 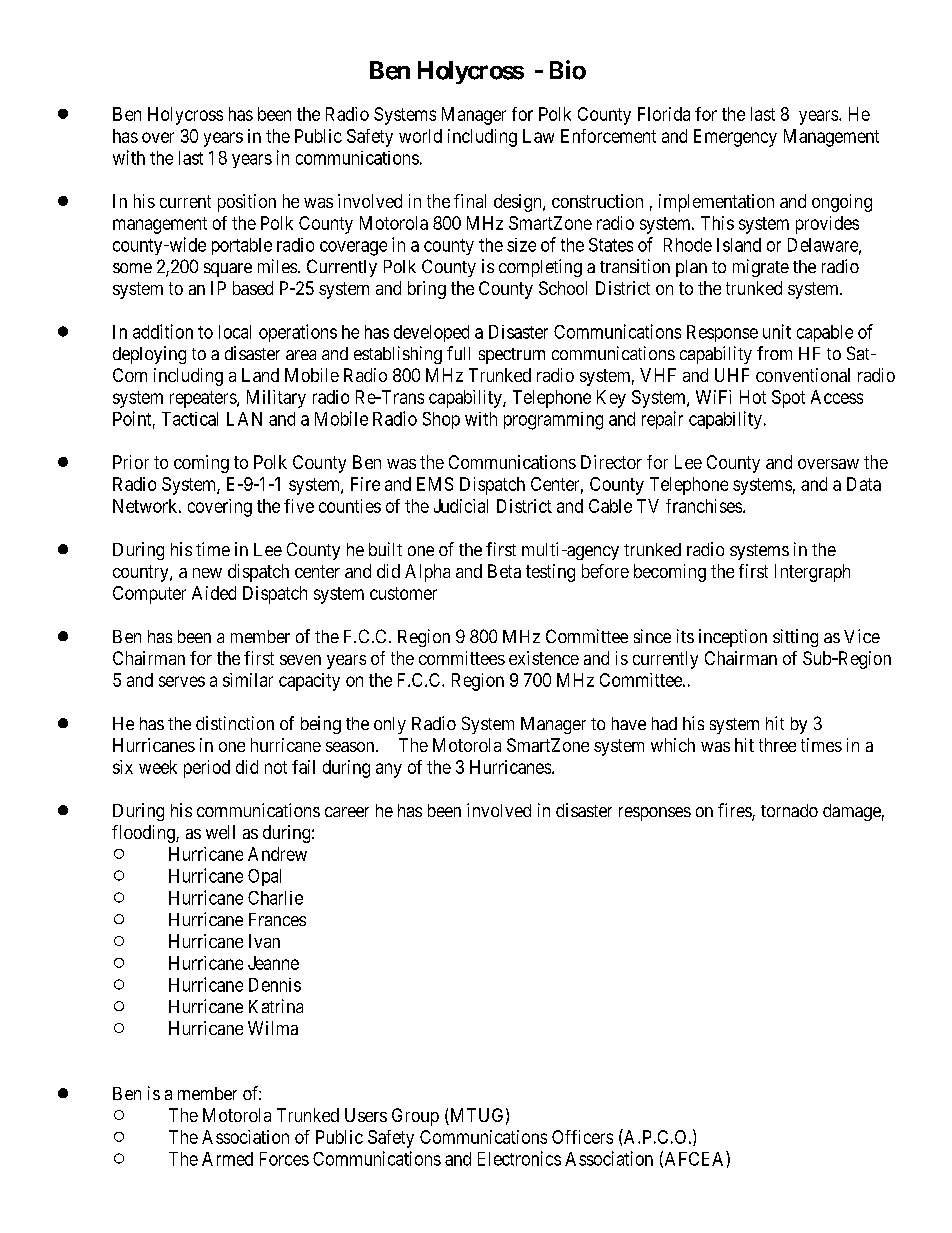 What do you see at coordinates (420, 136) in the image?
I see `world` at bounding box center [420, 136].
